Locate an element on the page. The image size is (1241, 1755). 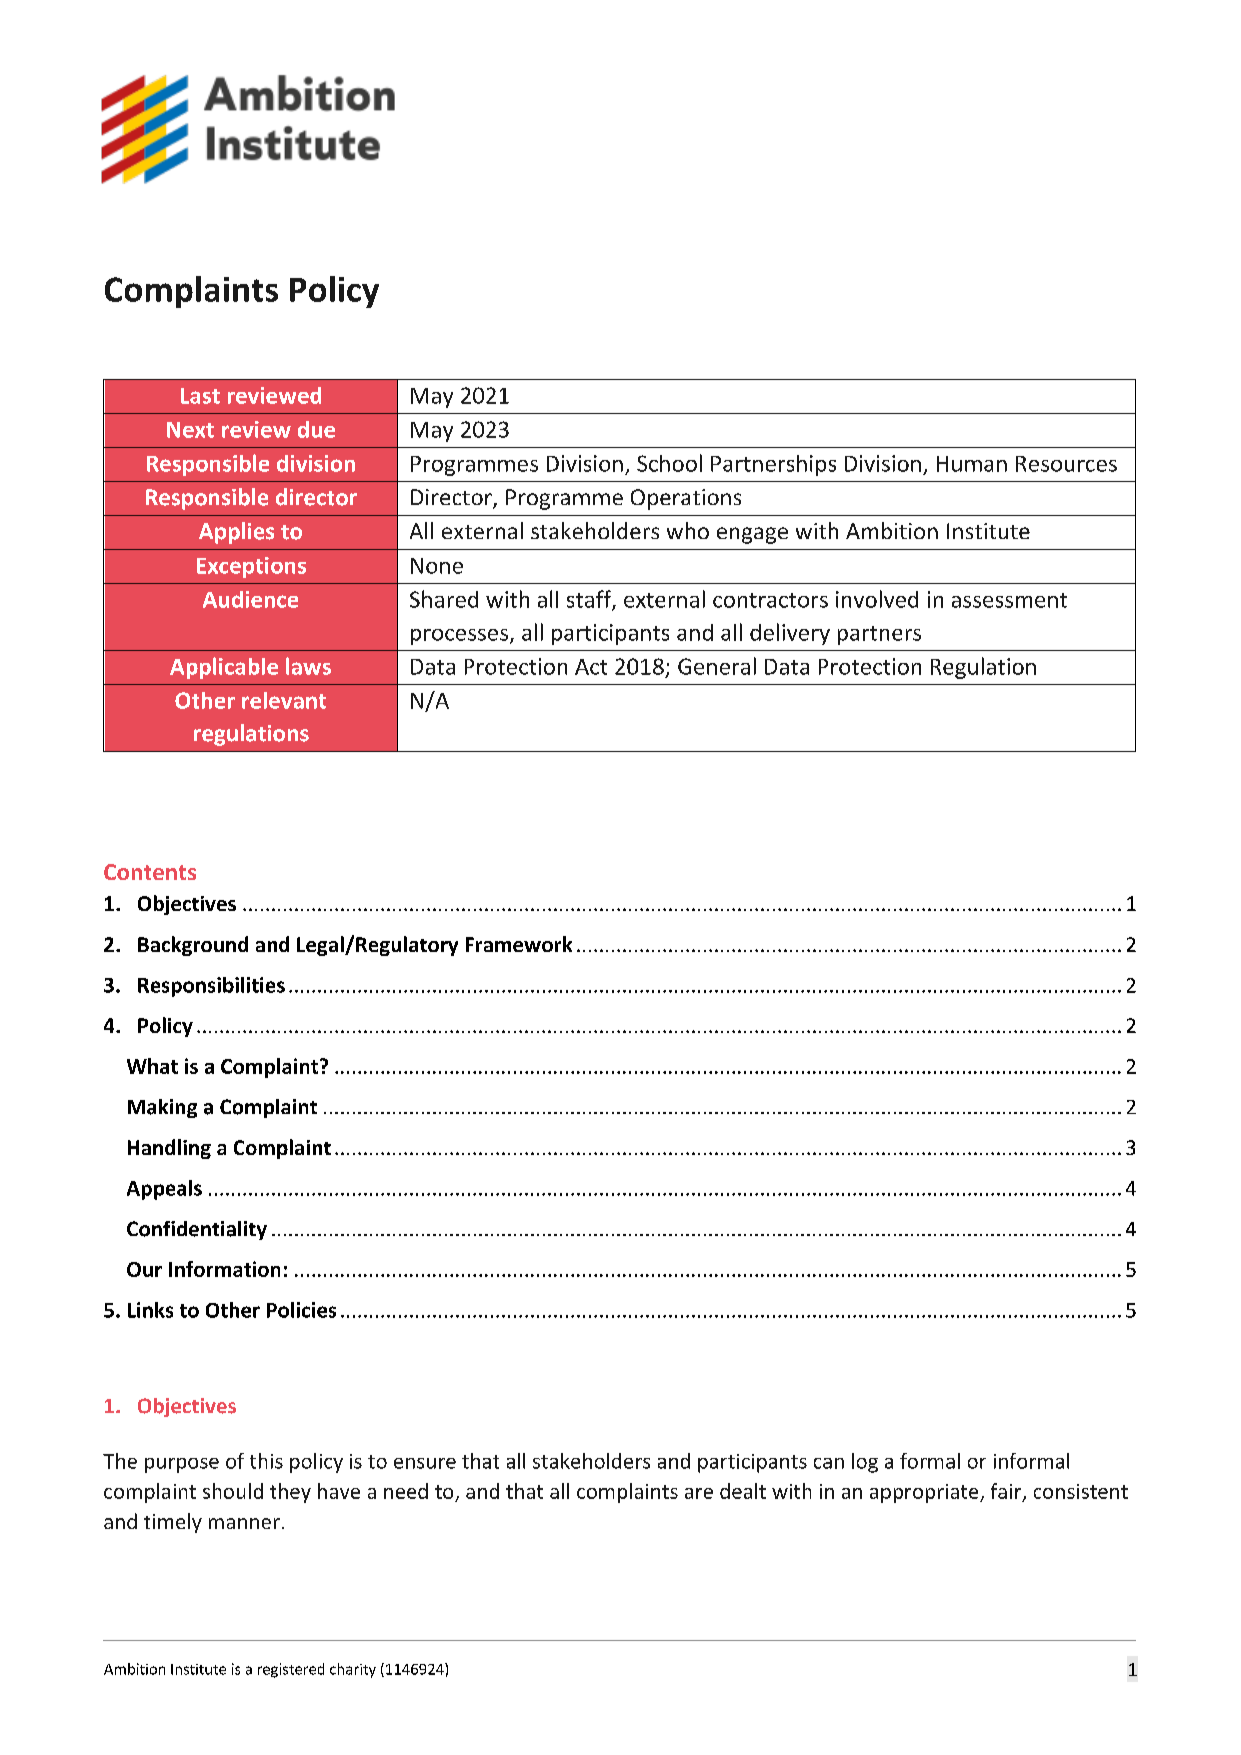
assessment is located at coordinates (1009, 600).
